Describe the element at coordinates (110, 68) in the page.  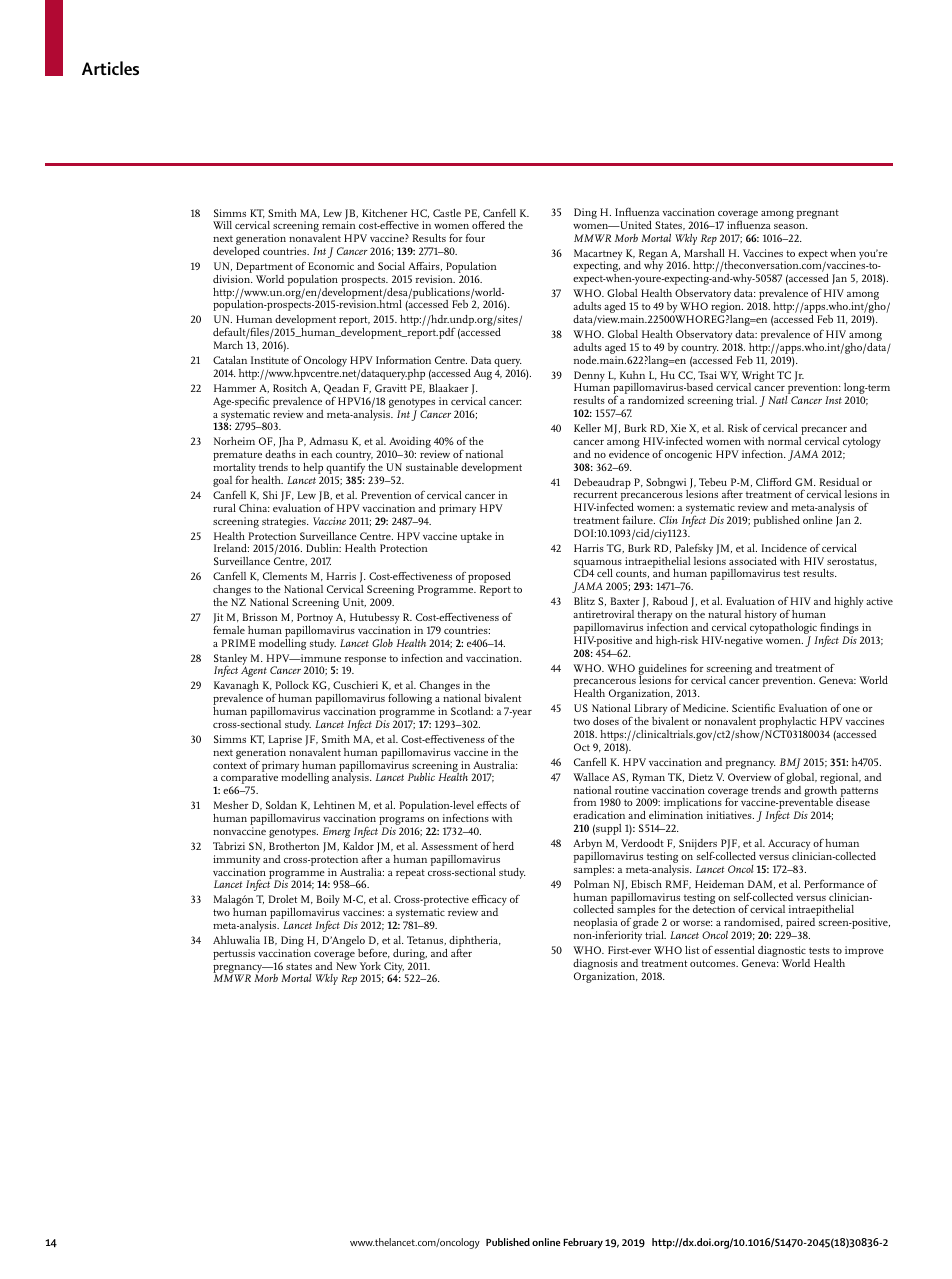
I see `Articles` at that location.
